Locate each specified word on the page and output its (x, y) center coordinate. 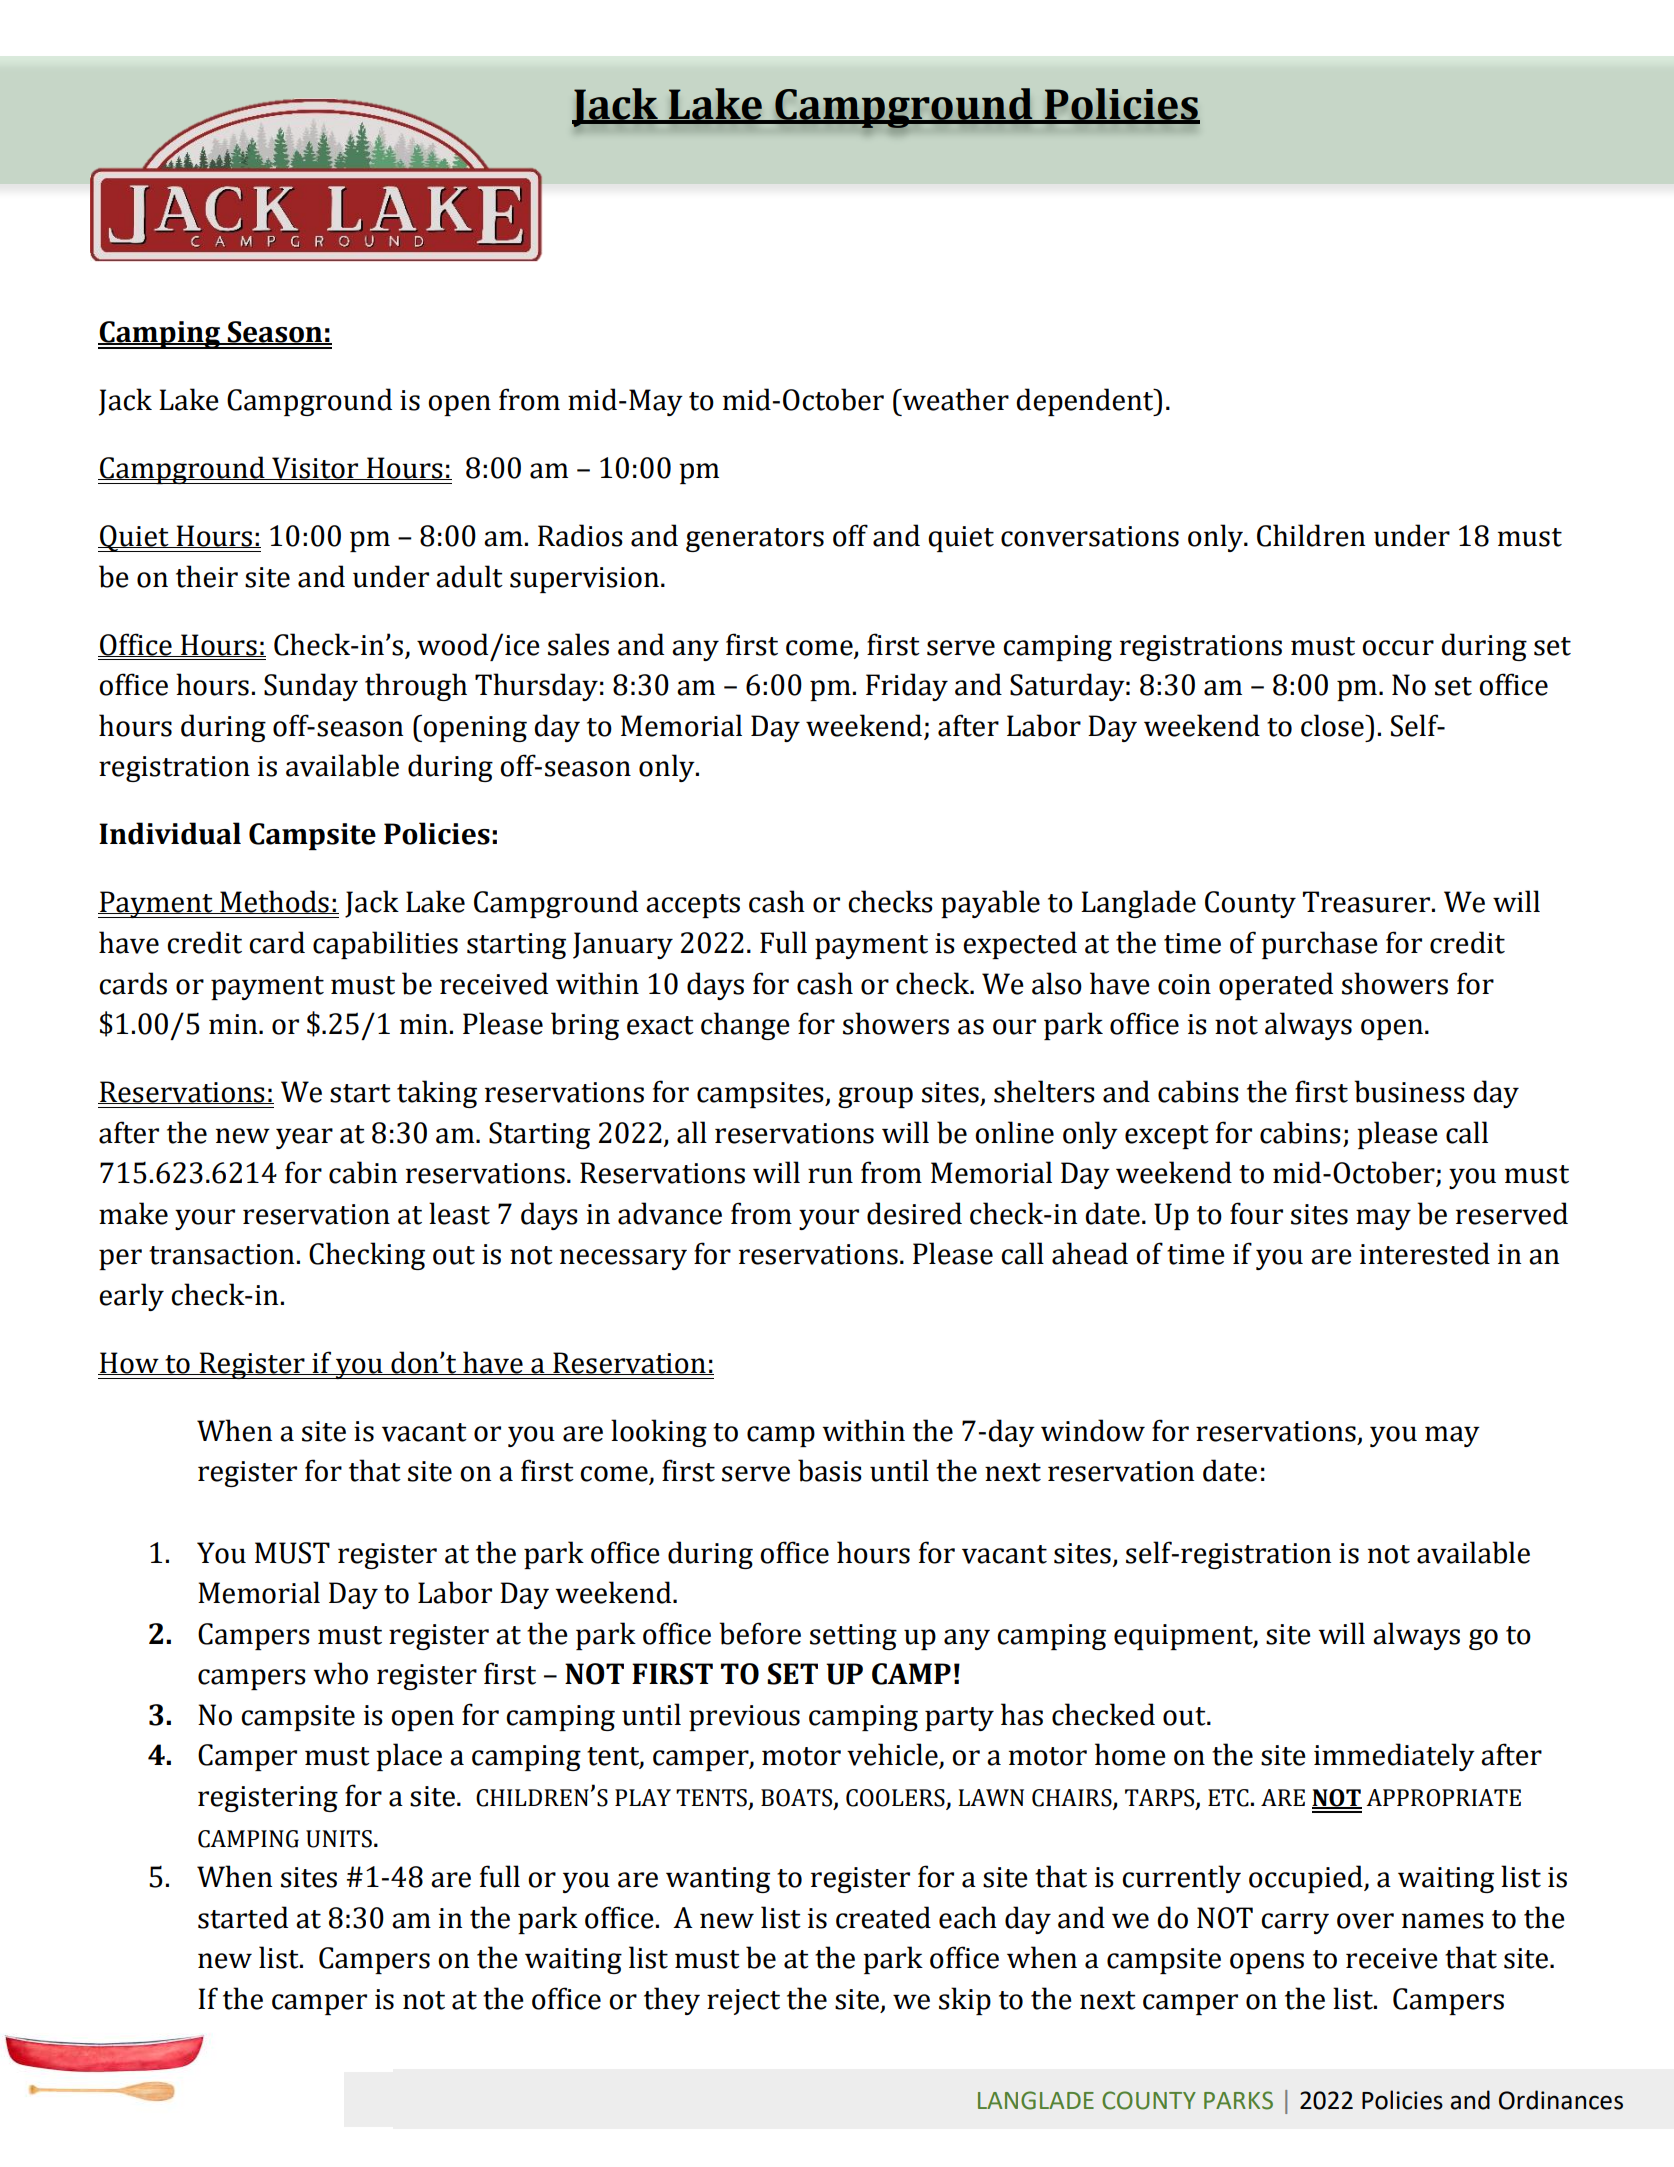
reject (743, 2002)
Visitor (315, 468)
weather (954, 399)
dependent (1086, 402)
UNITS (339, 1839)
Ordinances (1561, 2100)
